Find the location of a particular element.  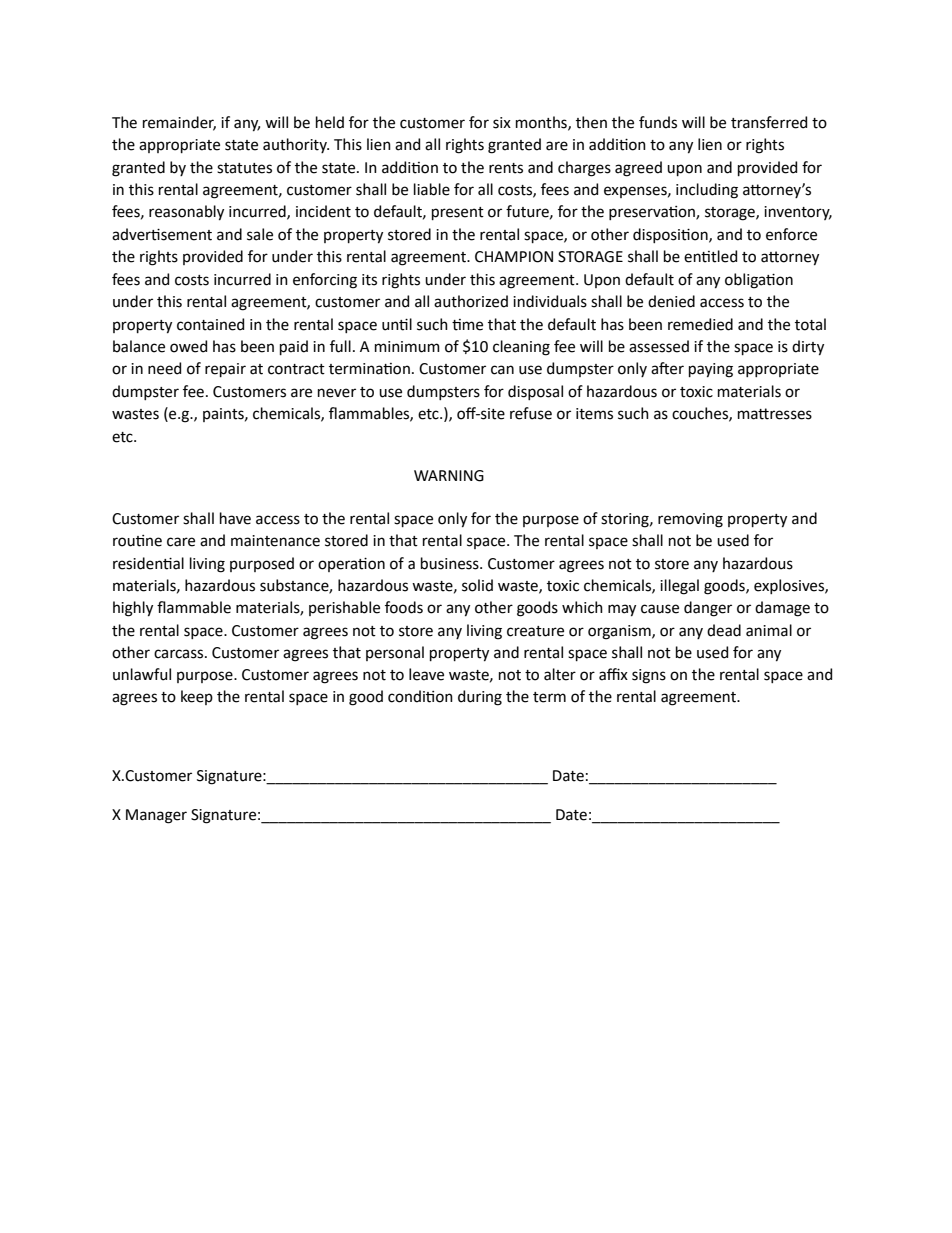

have is located at coordinates (235, 518).
